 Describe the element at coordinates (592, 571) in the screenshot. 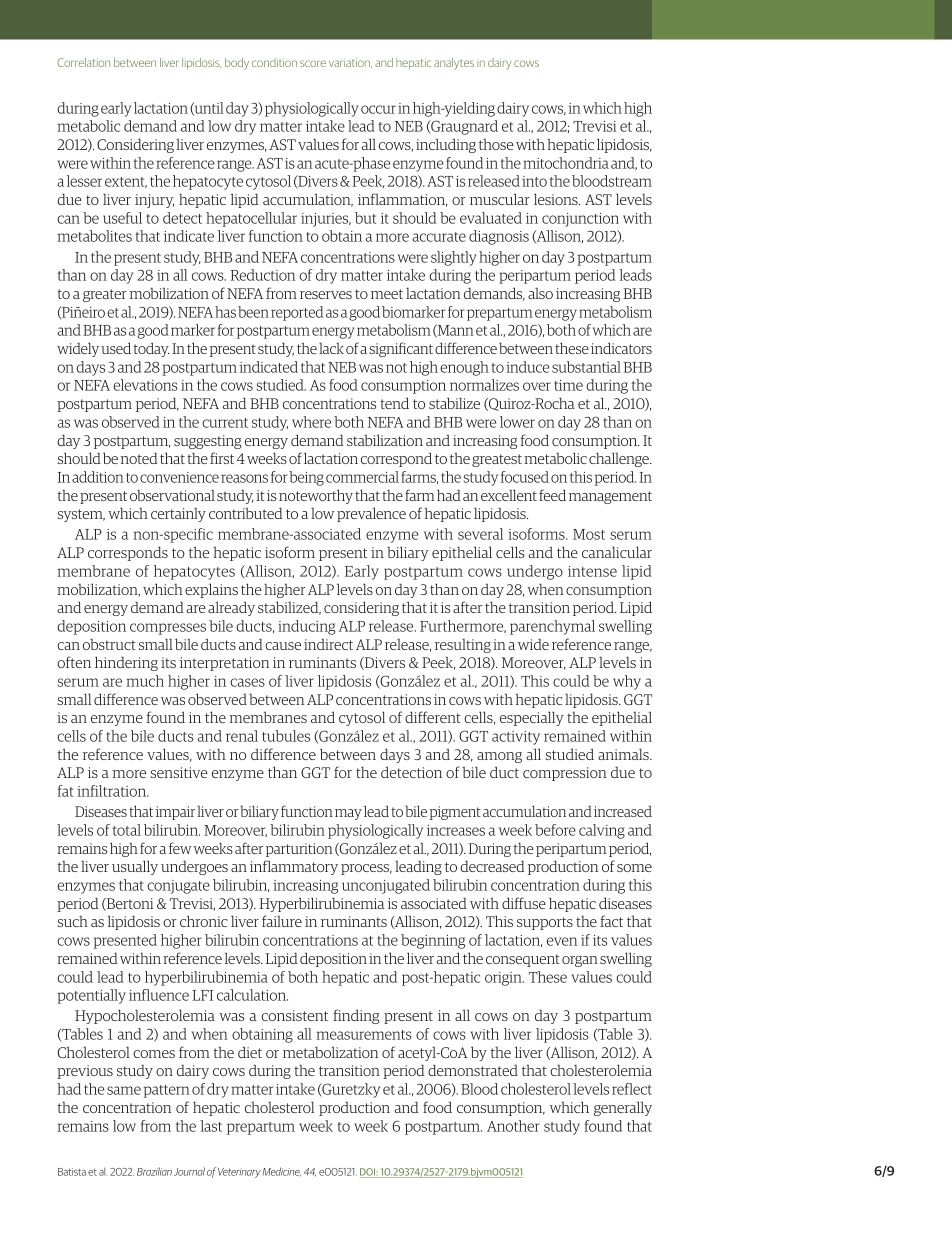

I see `intense` at that location.
